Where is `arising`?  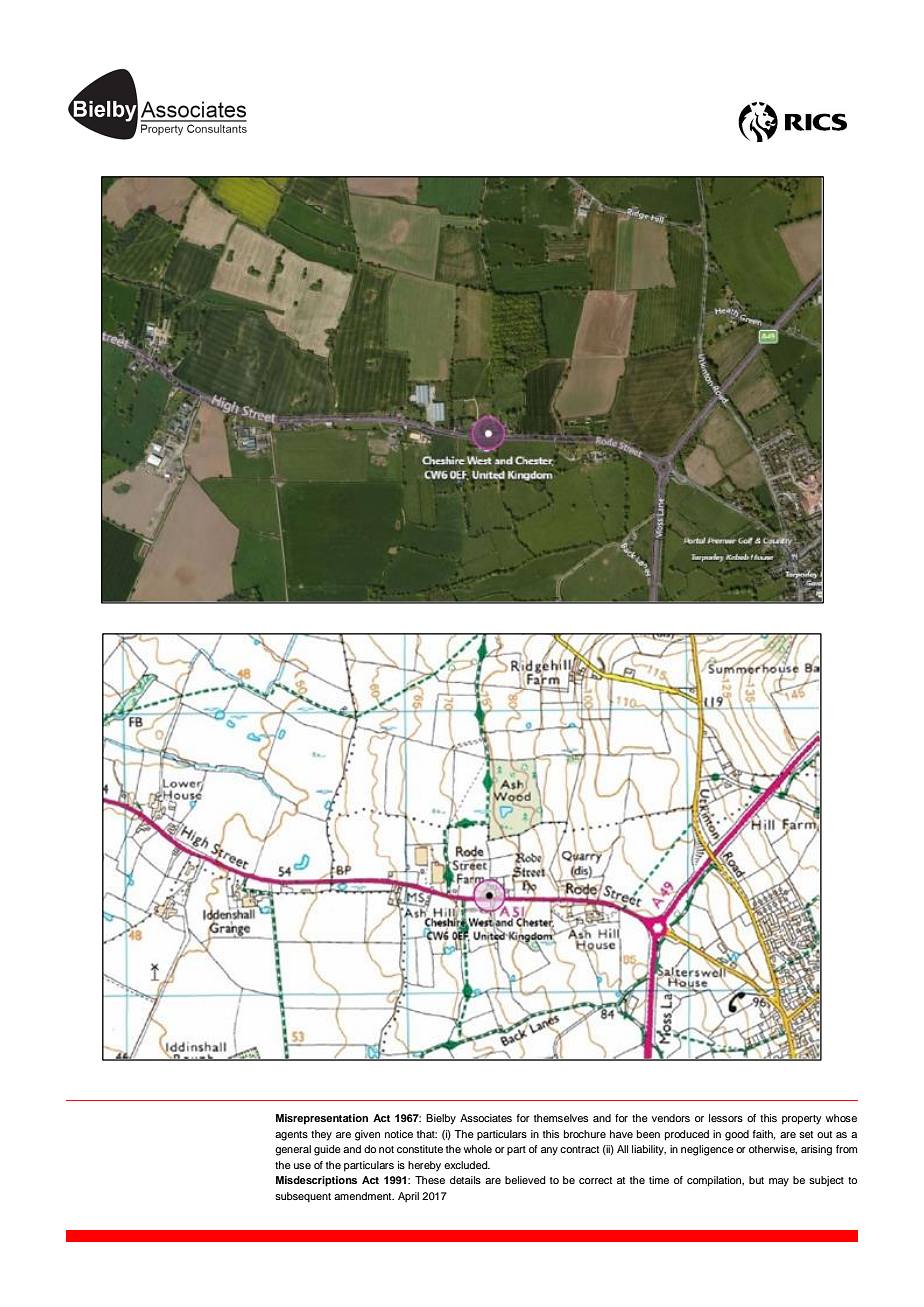 arising is located at coordinates (816, 1150).
